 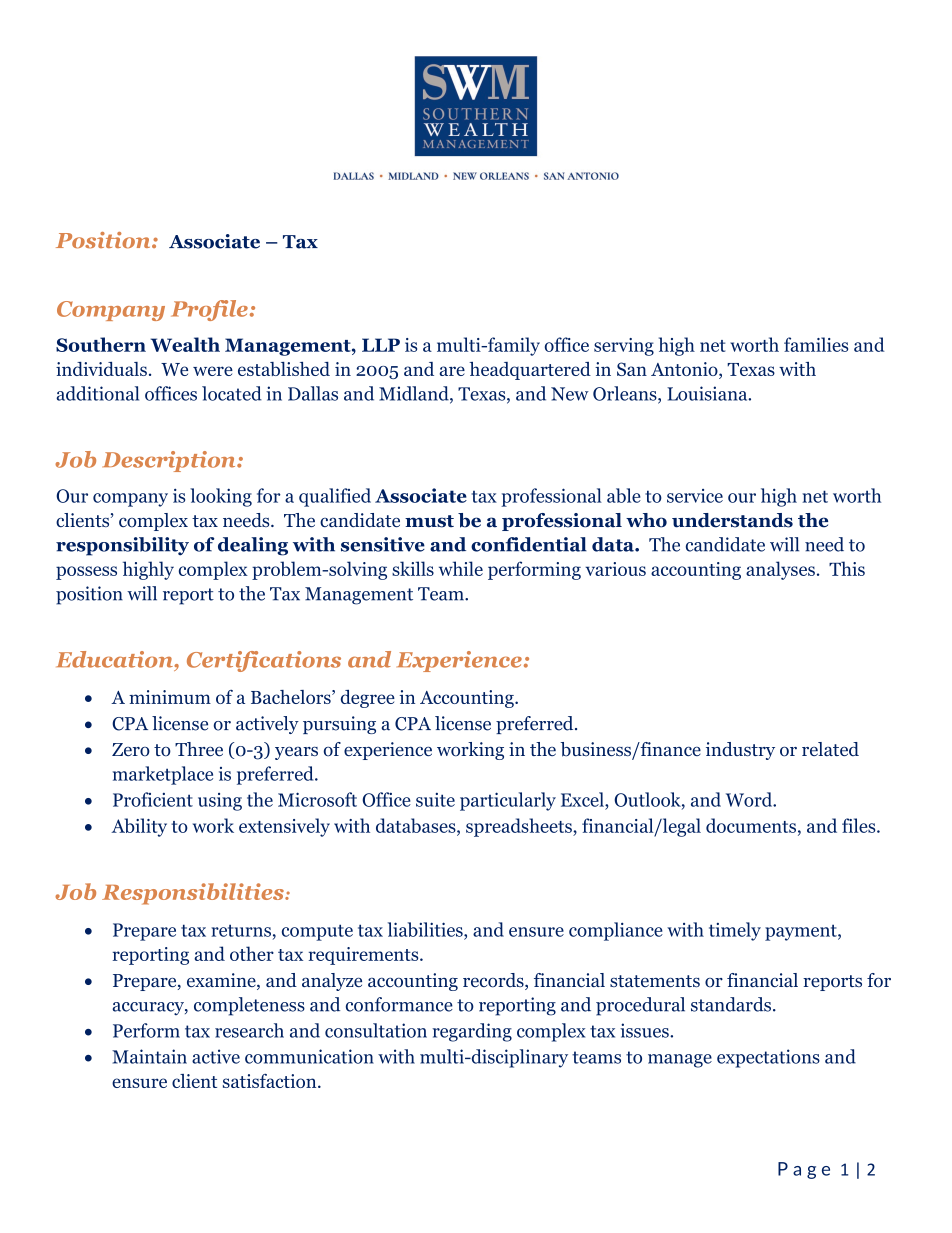 What do you see at coordinates (816, 344) in the document?
I see `families` at bounding box center [816, 344].
